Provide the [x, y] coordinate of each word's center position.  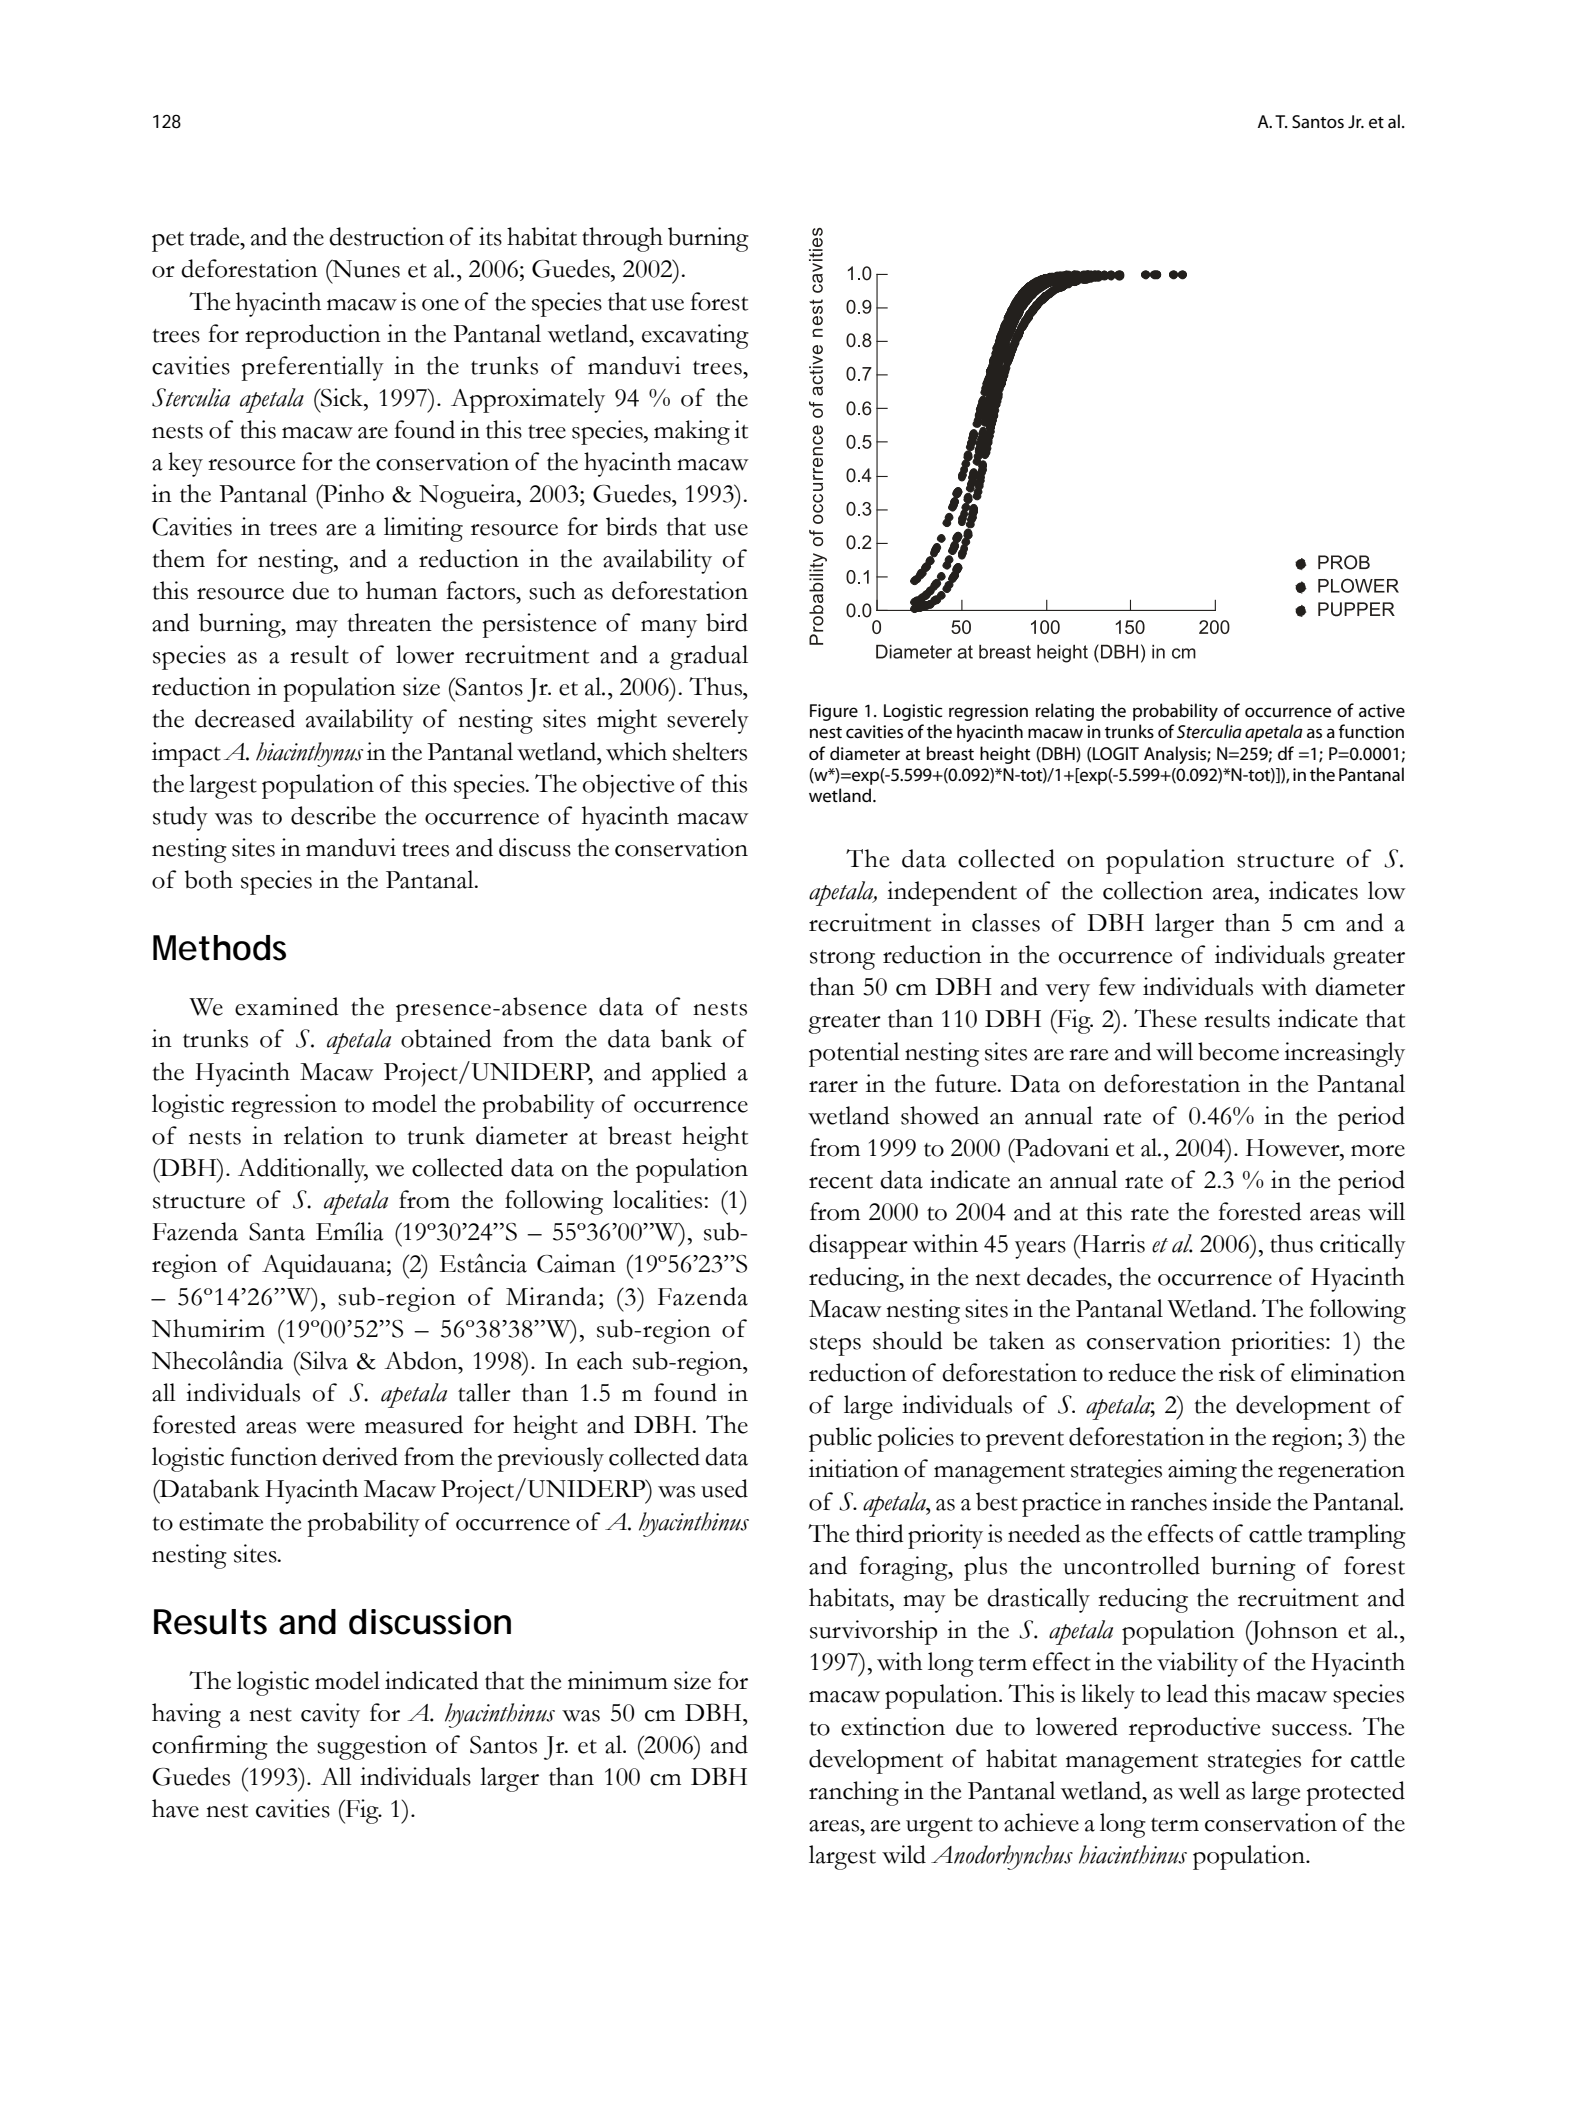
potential [854, 1054]
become [1238, 1051]
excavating [695, 336]
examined [287, 1006]
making [692, 432]
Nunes [365, 268]
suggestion [372, 1747]
